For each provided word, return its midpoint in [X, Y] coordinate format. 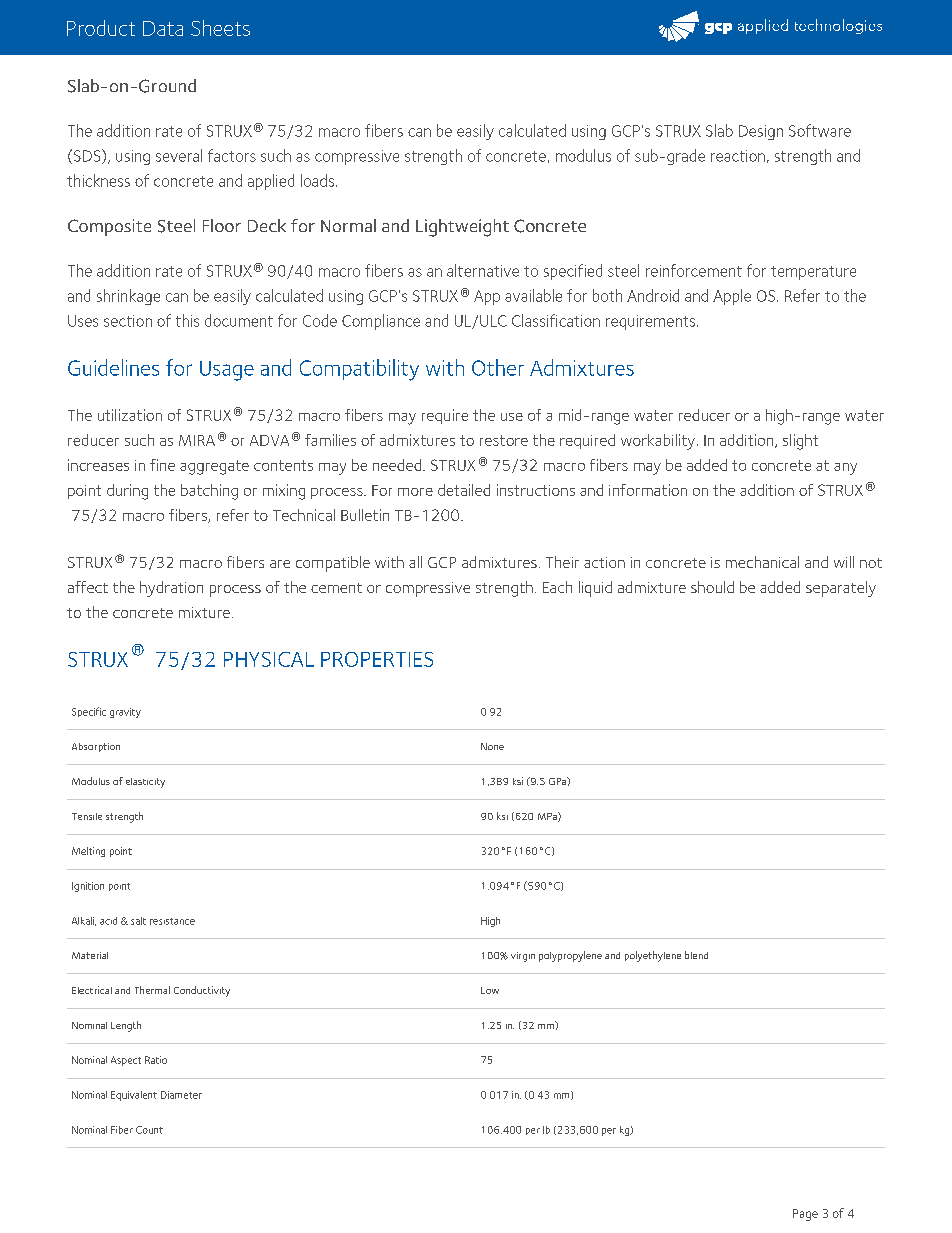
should [712, 587]
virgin [523, 957]
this [187, 320]
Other [498, 367]
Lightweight [462, 228]
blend [696, 955]
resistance [172, 921]
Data [163, 28]
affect [88, 587]
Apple [732, 297]
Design [761, 132]
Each [557, 587]
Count [149, 1130]
